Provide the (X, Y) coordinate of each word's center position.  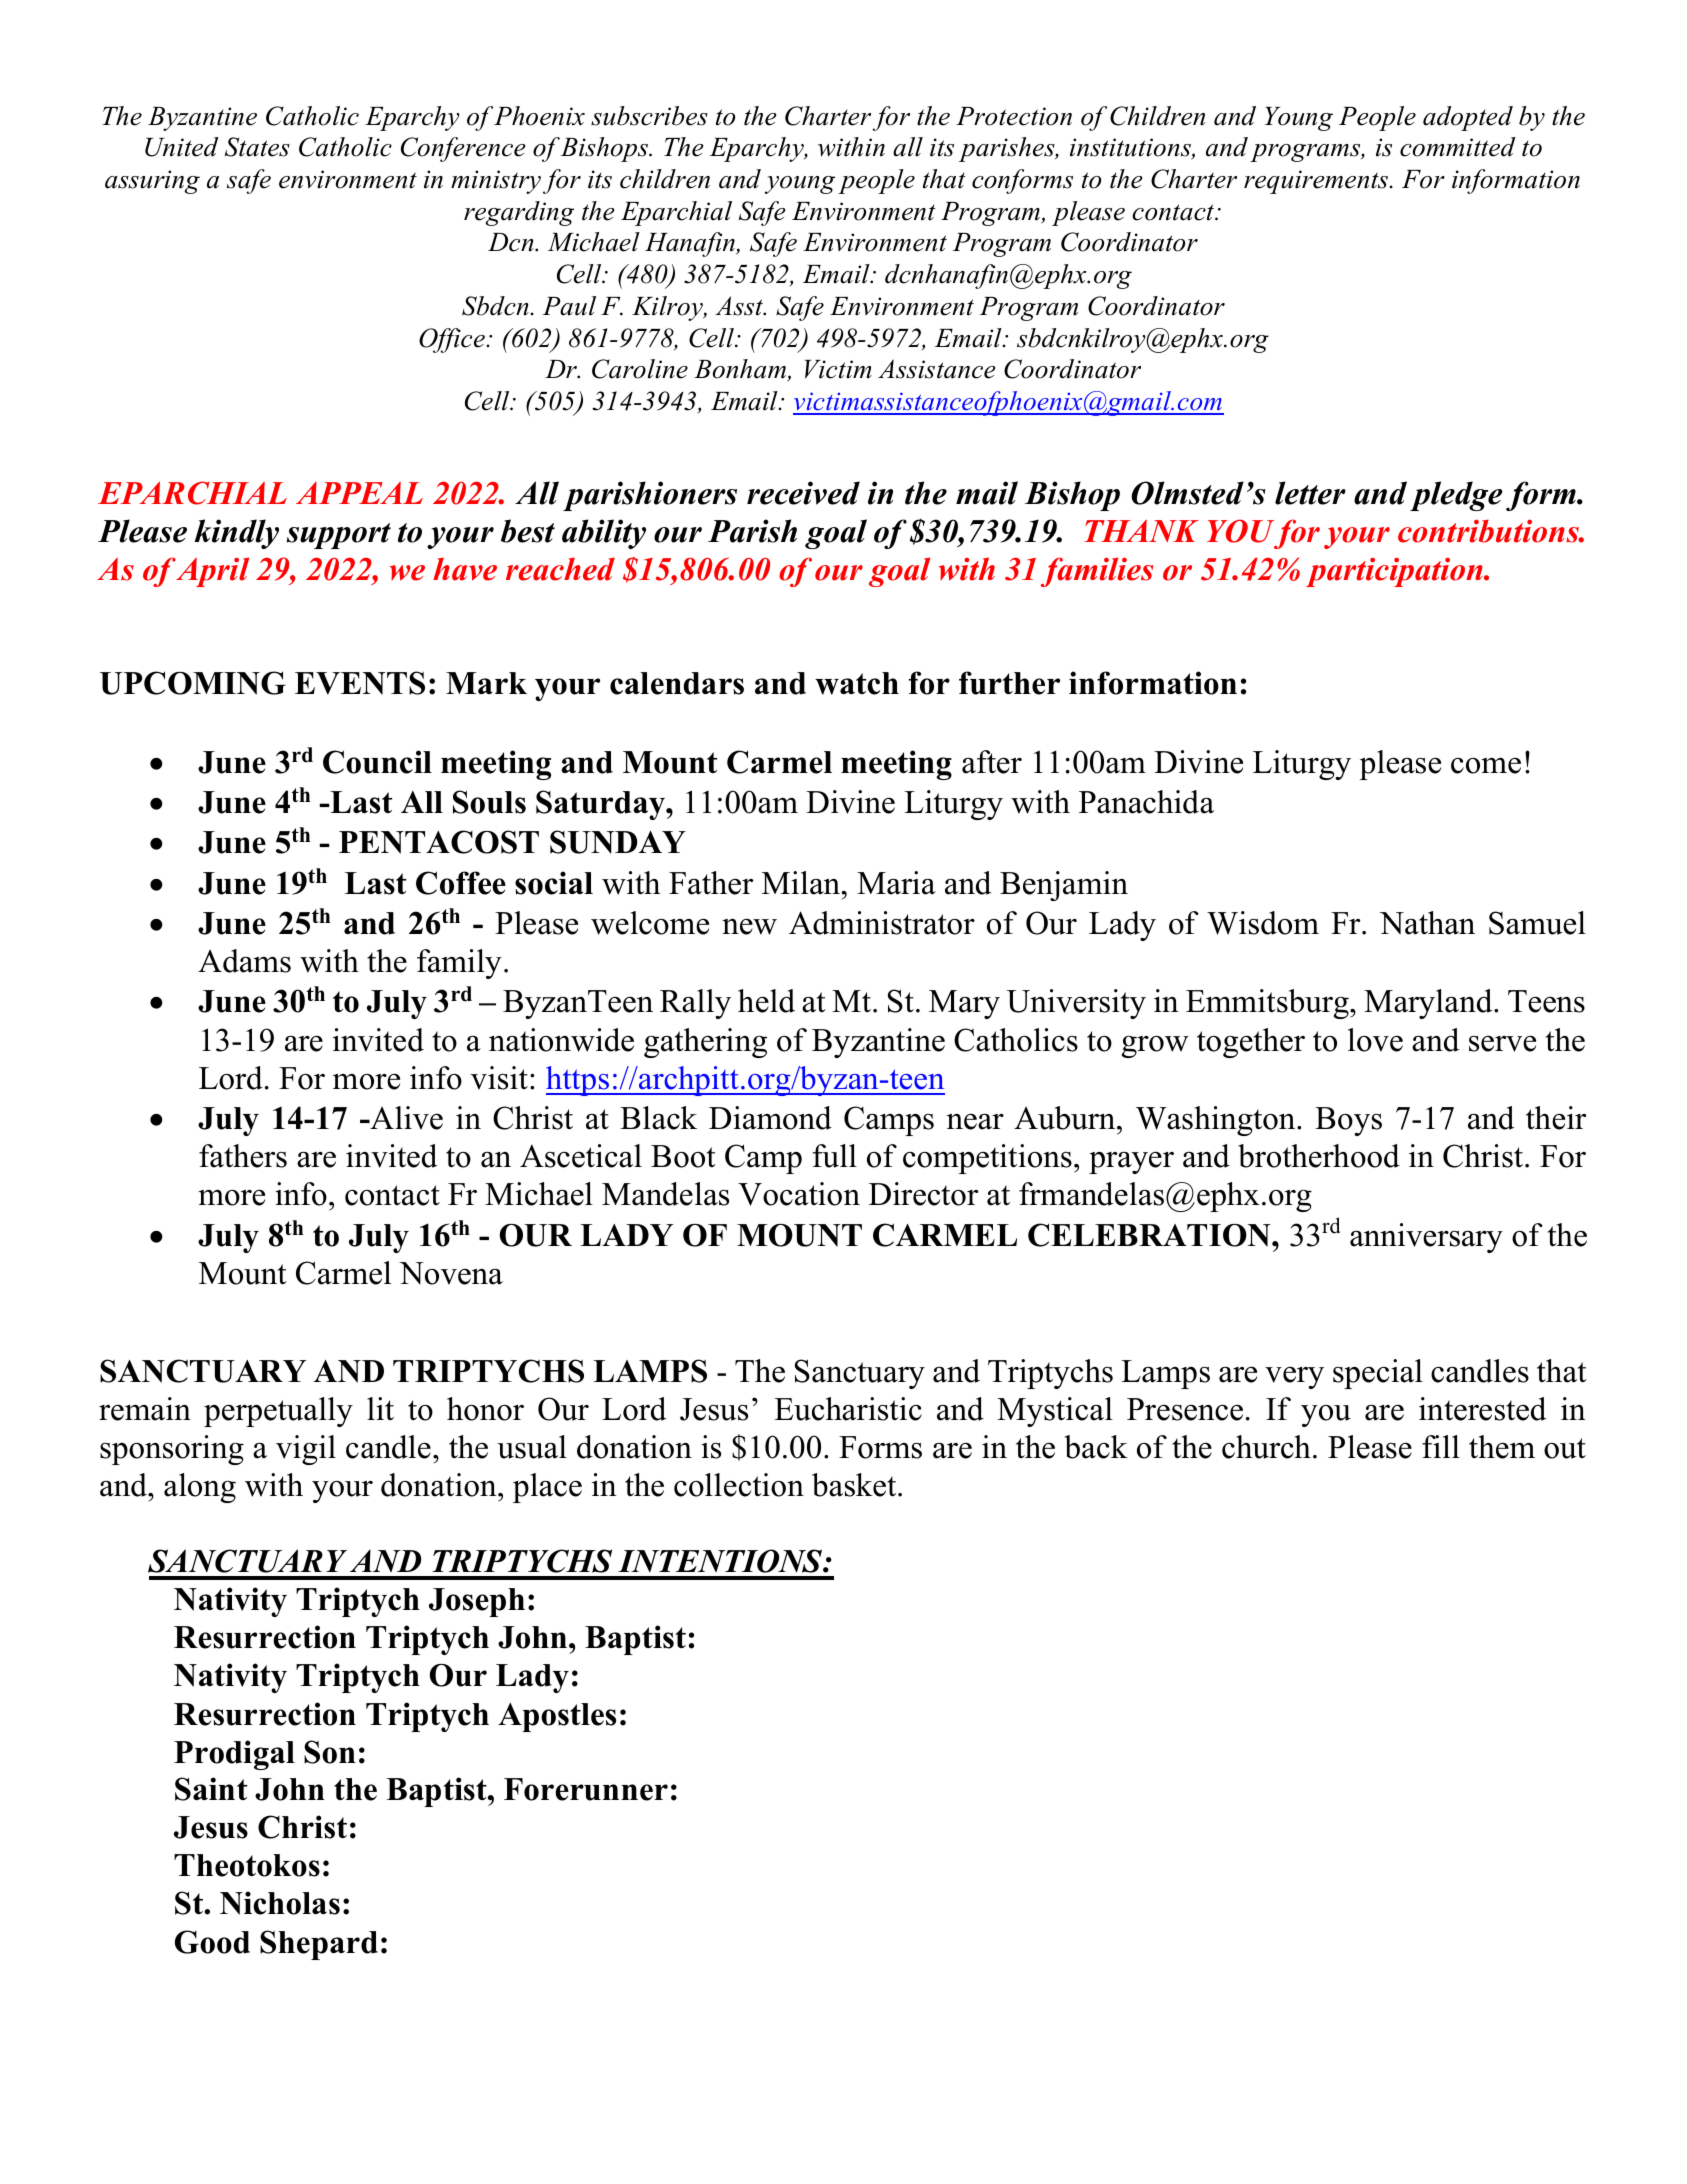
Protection (1014, 116)
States (257, 147)
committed (1457, 147)
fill (1441, 1446)
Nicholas (280, 1903)
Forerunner (586, 1789)
